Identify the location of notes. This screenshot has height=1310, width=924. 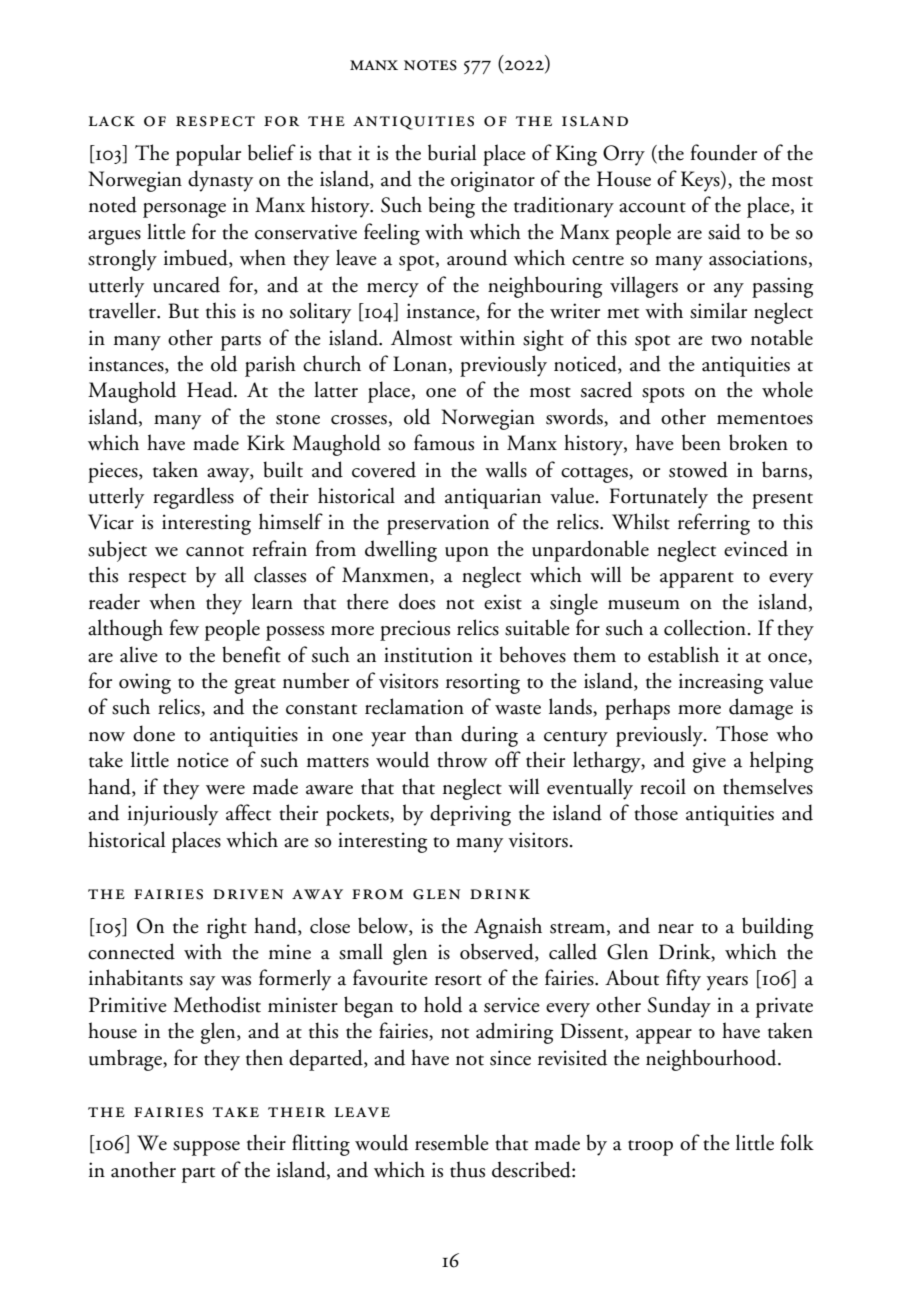
(430, 65).
